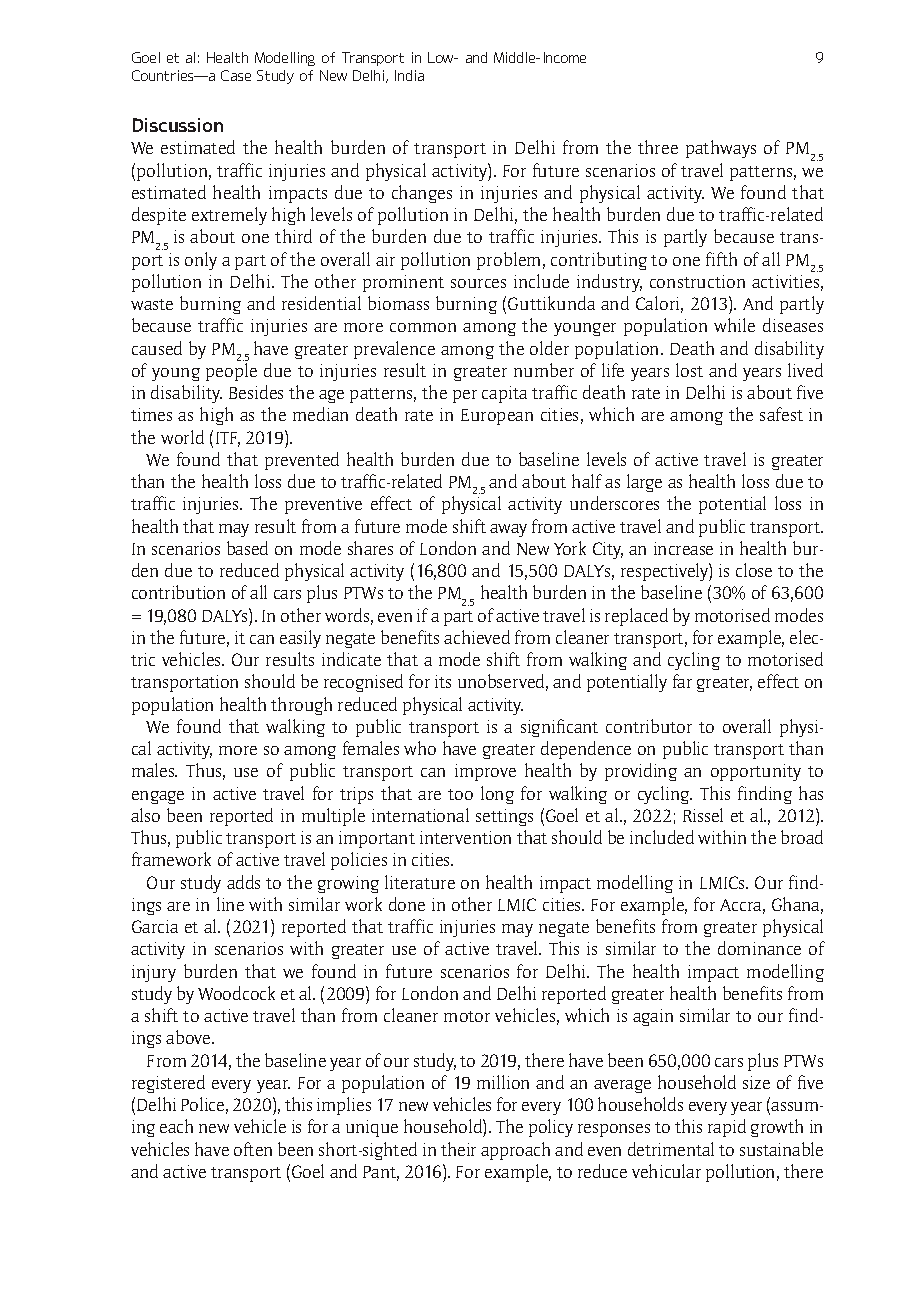  I want to click on Case, so click(236, 75).
